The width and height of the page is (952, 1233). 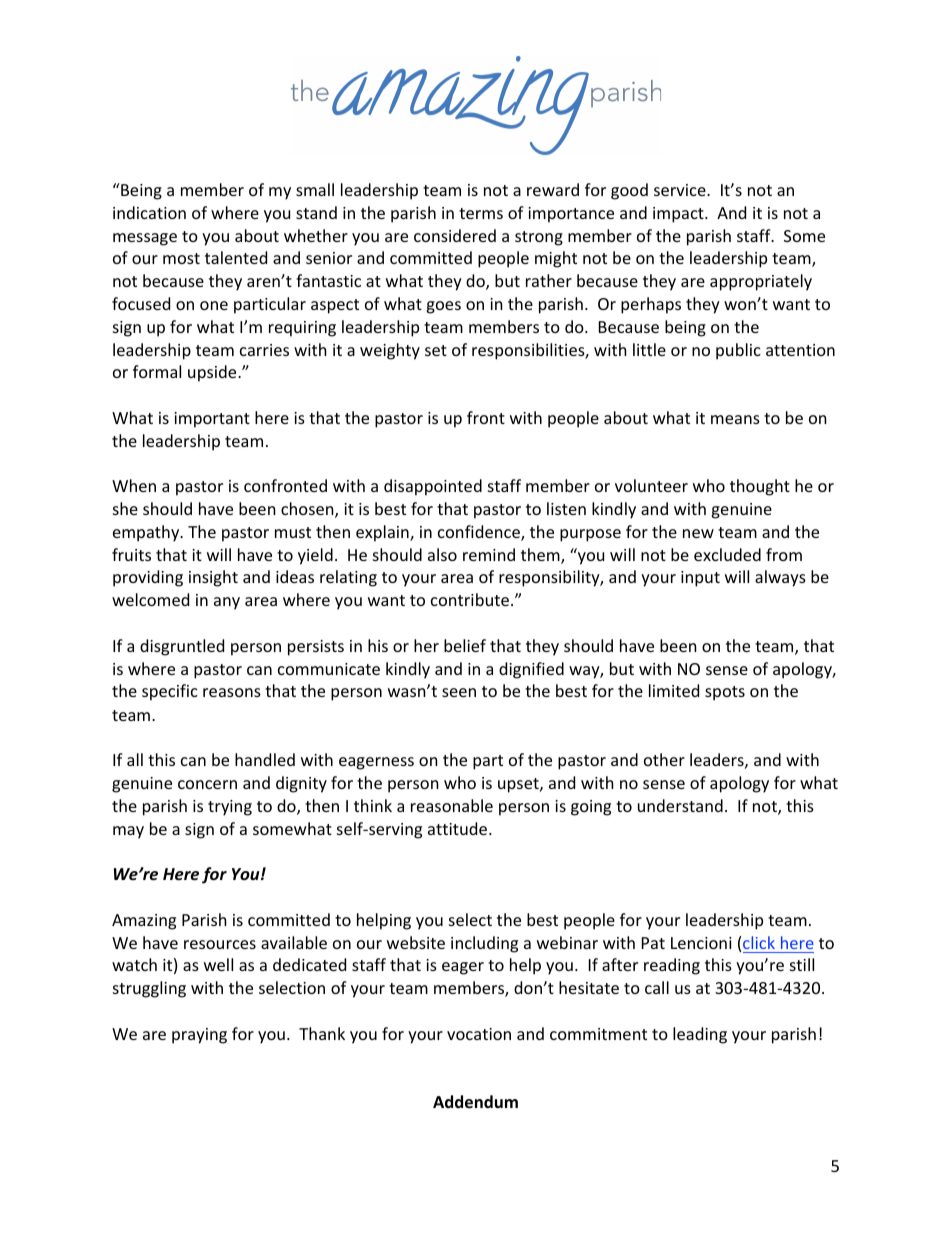 What do you see at coordinates (701, 943) in the page?
I see `Lencioni` at bounding box center [701, 943].
